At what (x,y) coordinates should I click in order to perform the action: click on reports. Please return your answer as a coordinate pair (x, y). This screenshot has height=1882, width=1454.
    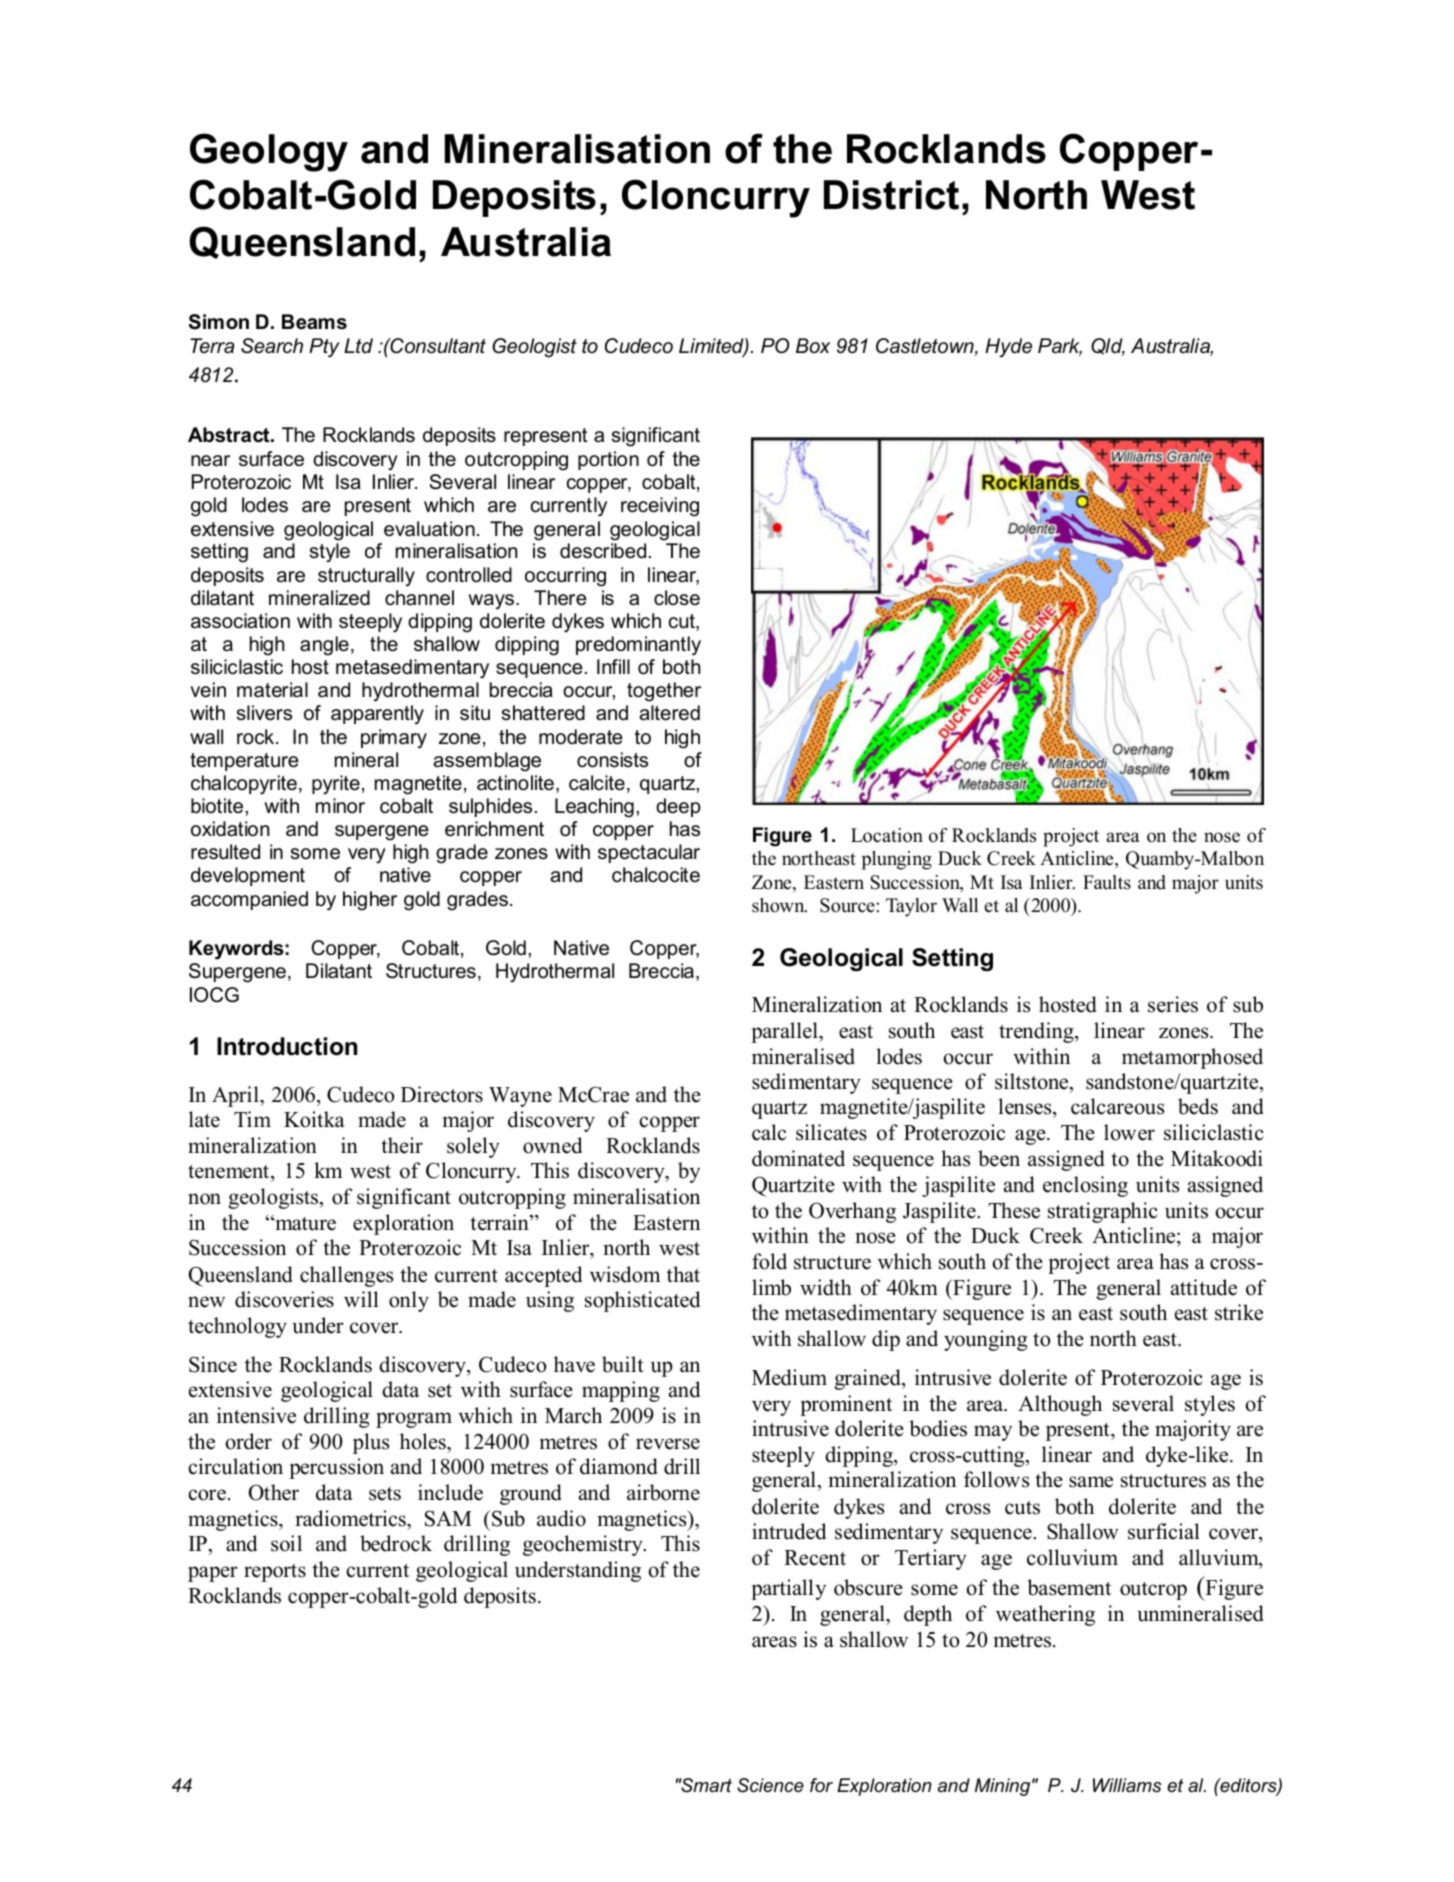
    Looking at the image, I should click on (275, 1573).
